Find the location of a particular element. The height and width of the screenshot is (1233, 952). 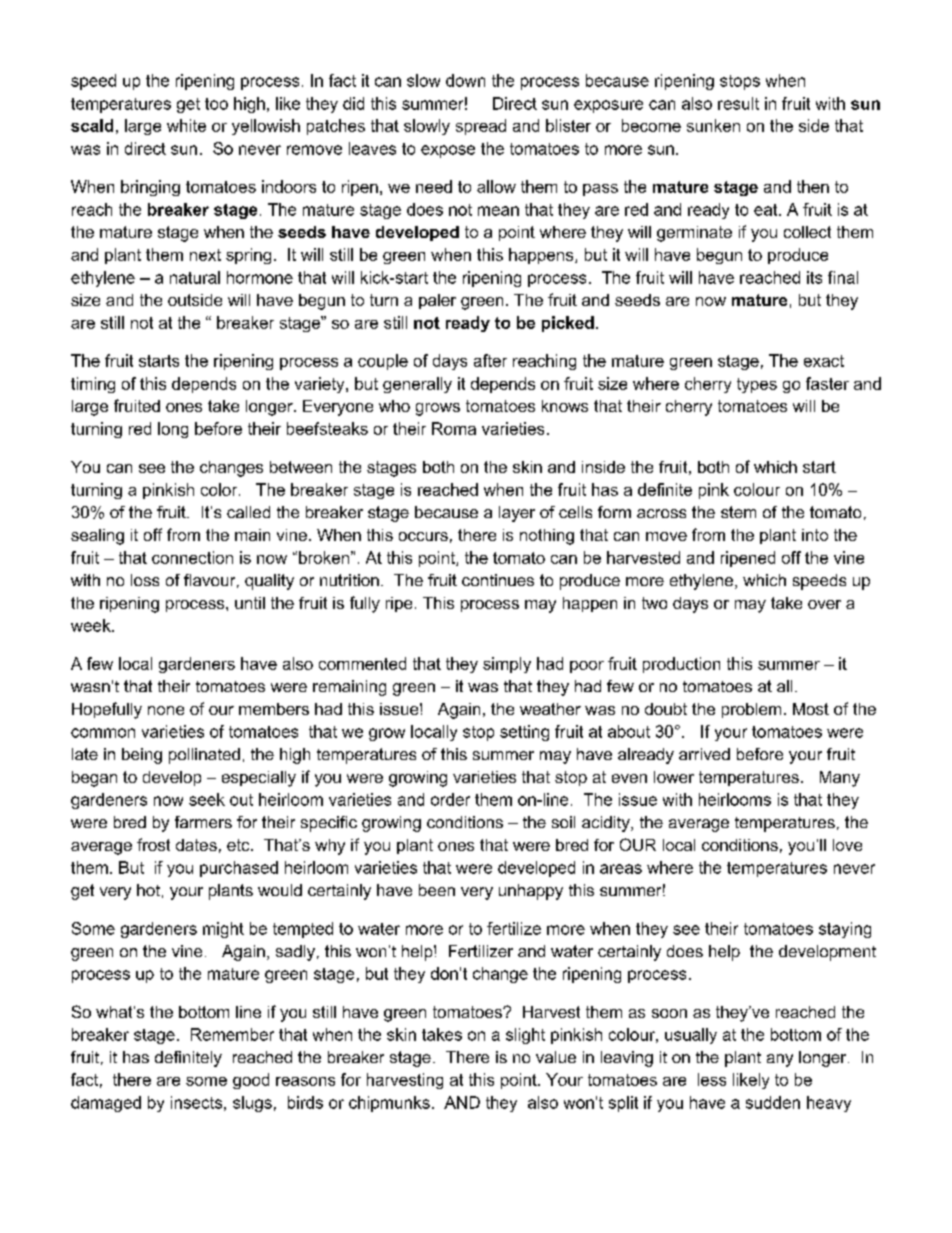

spread is located at coordinates (481, 127).
